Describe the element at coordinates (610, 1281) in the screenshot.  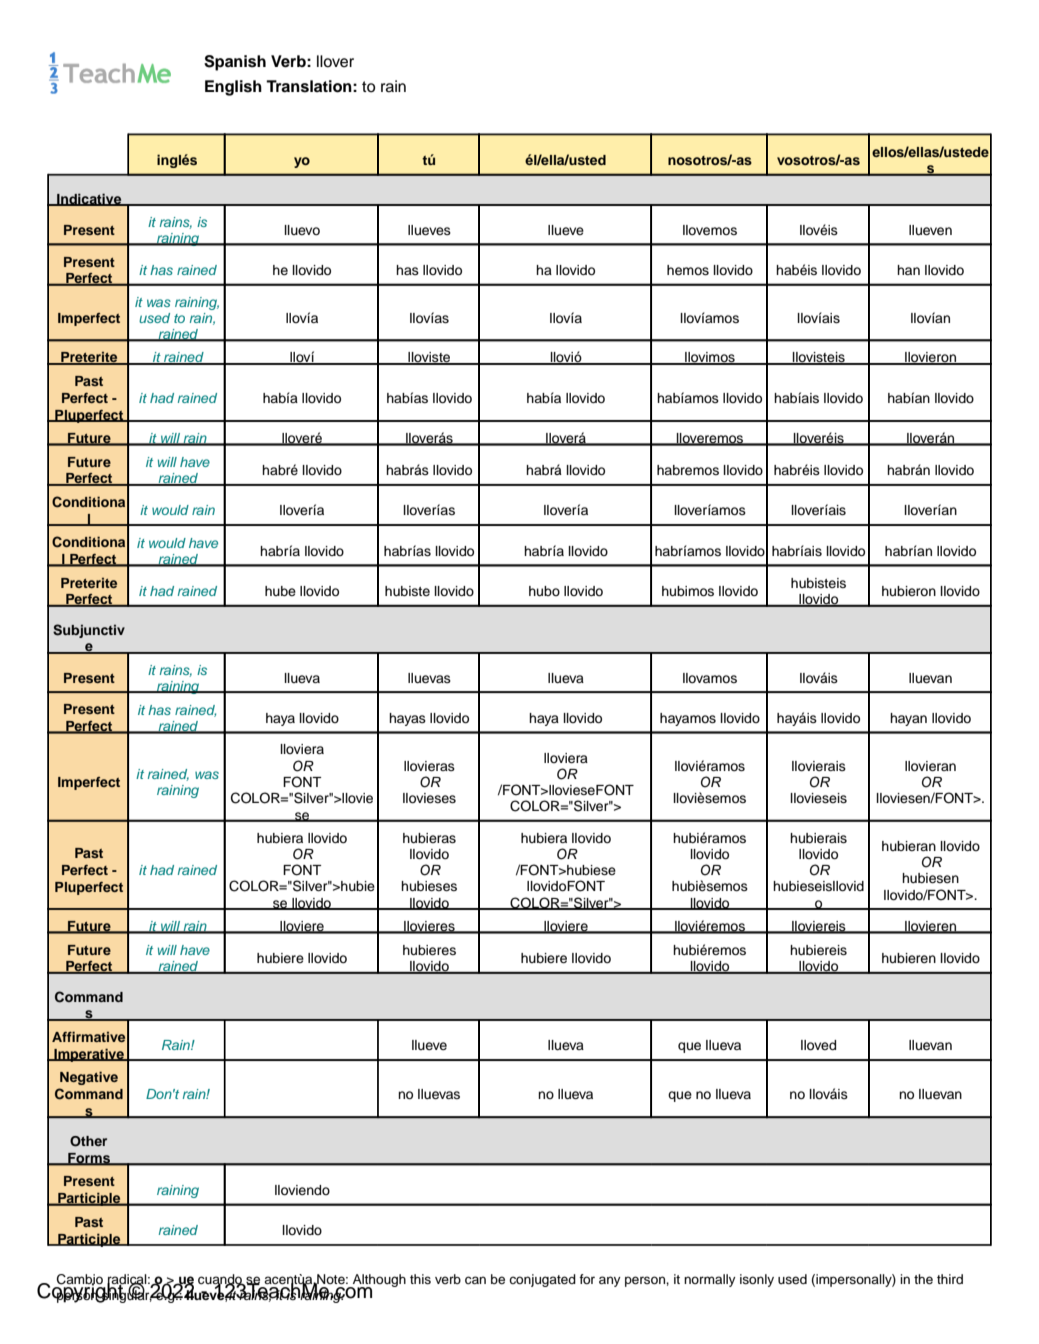
I see `any` at that location.
